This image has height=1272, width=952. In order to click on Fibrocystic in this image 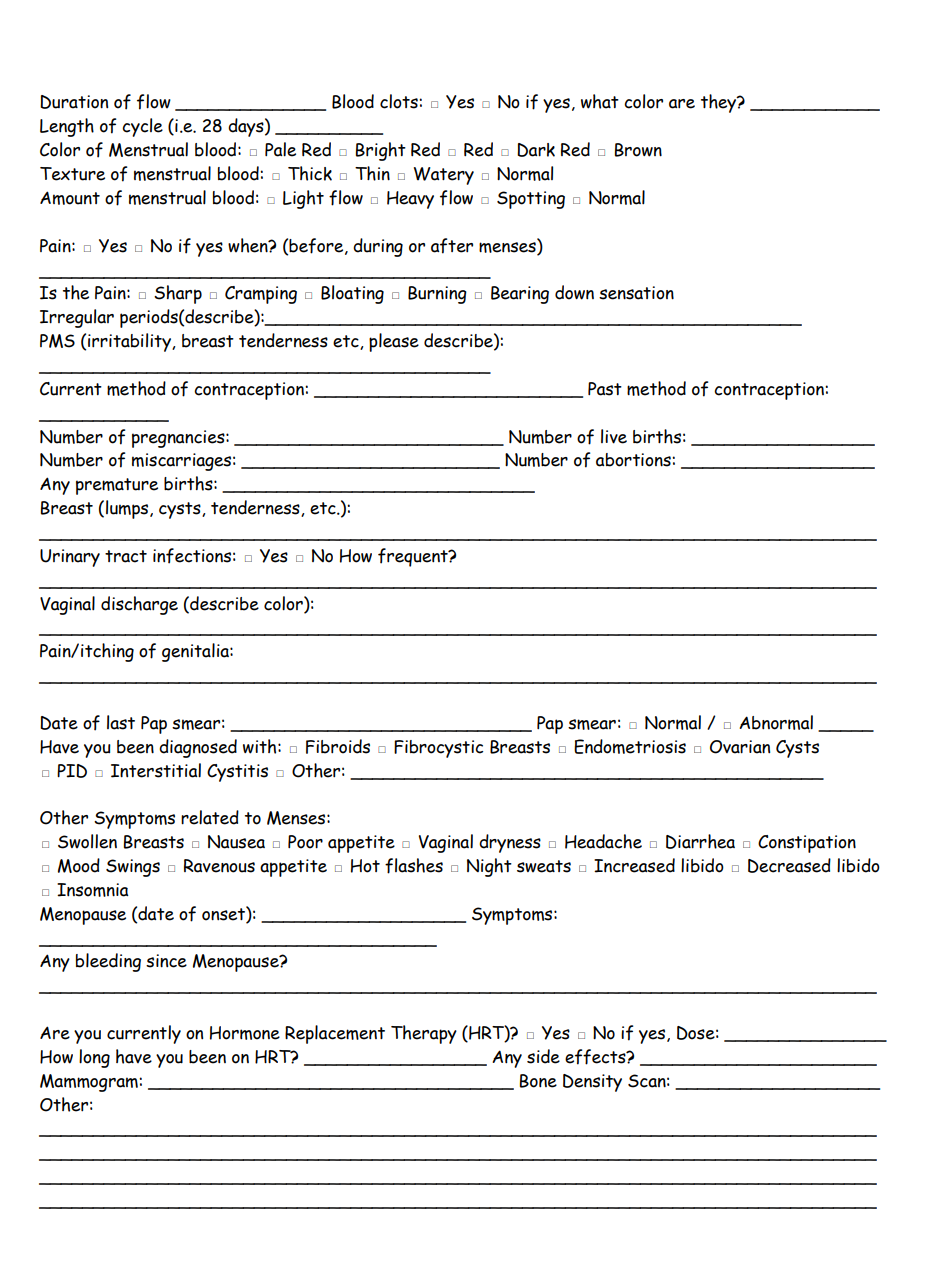, I will do `click(438, 749)`.
